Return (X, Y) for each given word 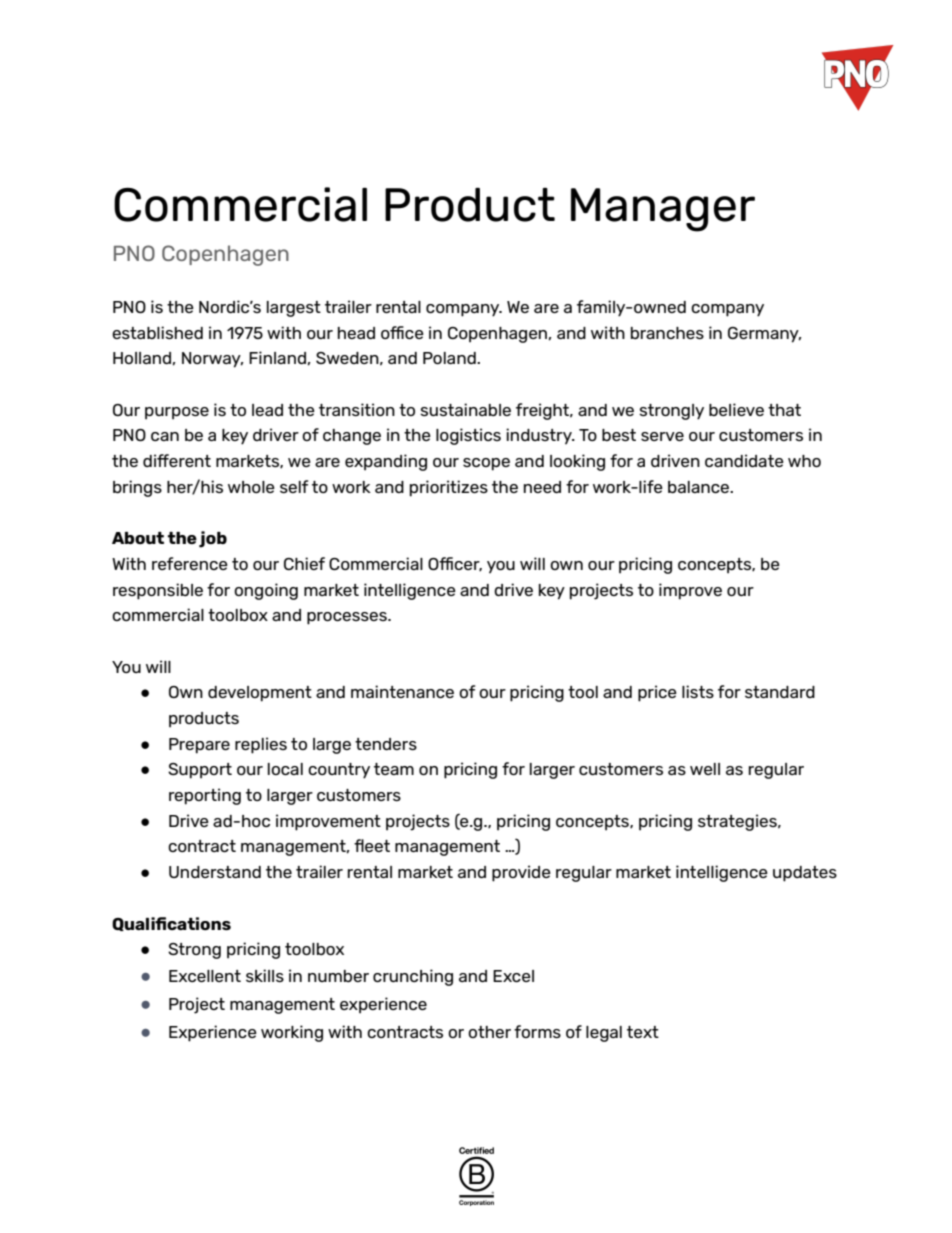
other (489, 1032)
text (643, 1032)
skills (265, 975)
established (157, 332)
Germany (764, 335)
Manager (663, 210)
